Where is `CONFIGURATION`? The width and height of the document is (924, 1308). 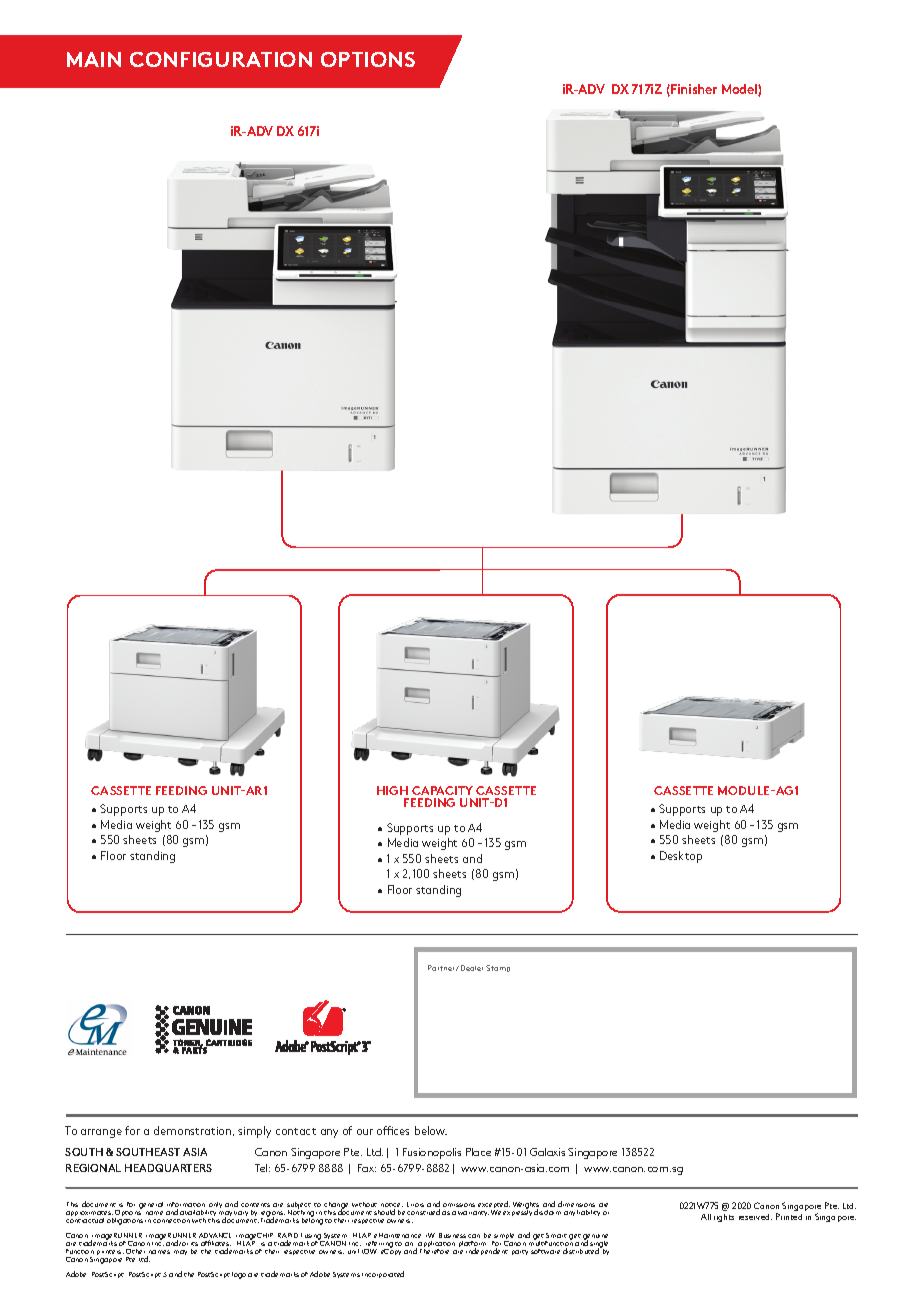 CONFIGURATION is located at coordinates (221, 59).
